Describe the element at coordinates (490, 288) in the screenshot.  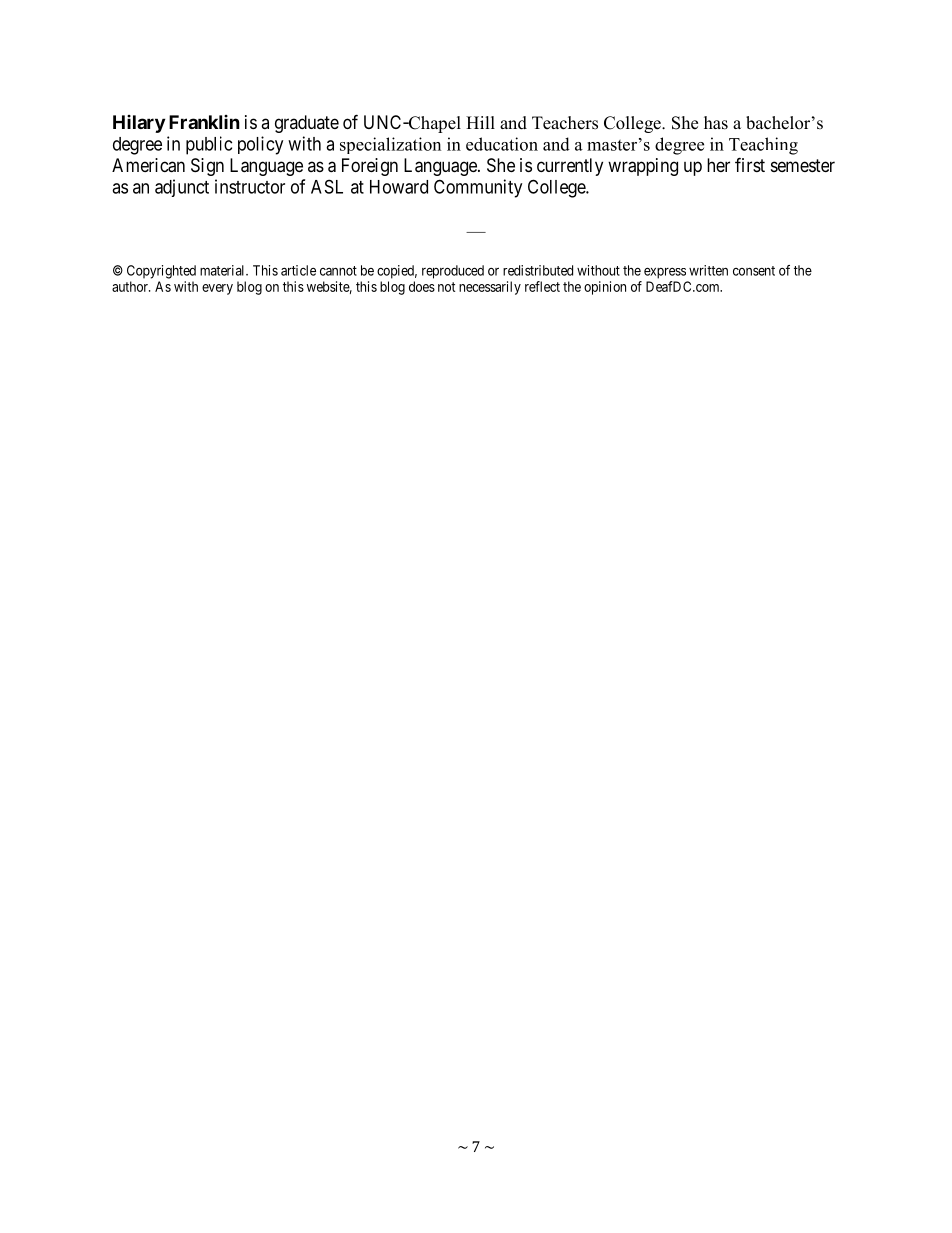
I see `necessarily` at that location.
